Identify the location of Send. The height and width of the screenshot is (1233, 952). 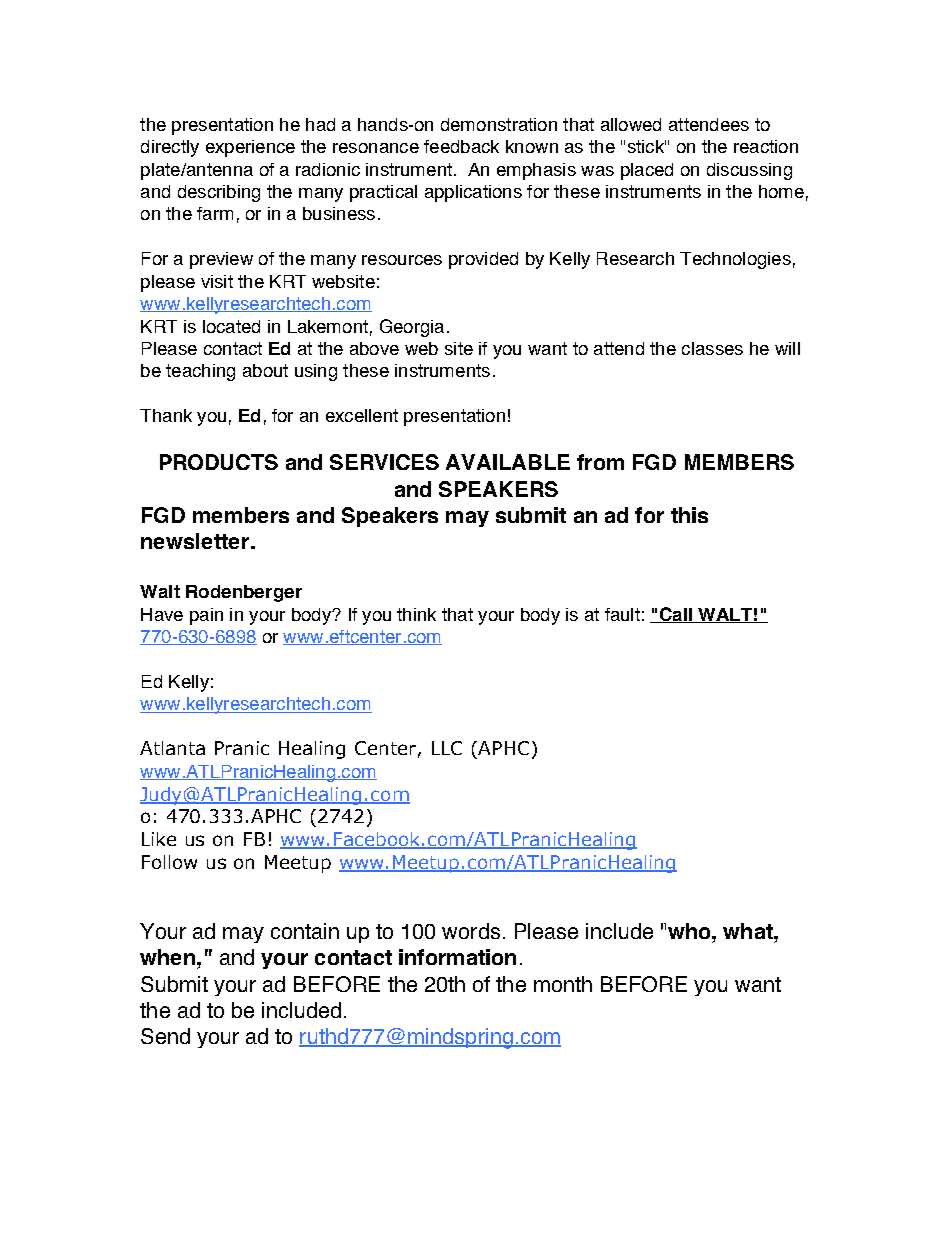
(165, 1036).
